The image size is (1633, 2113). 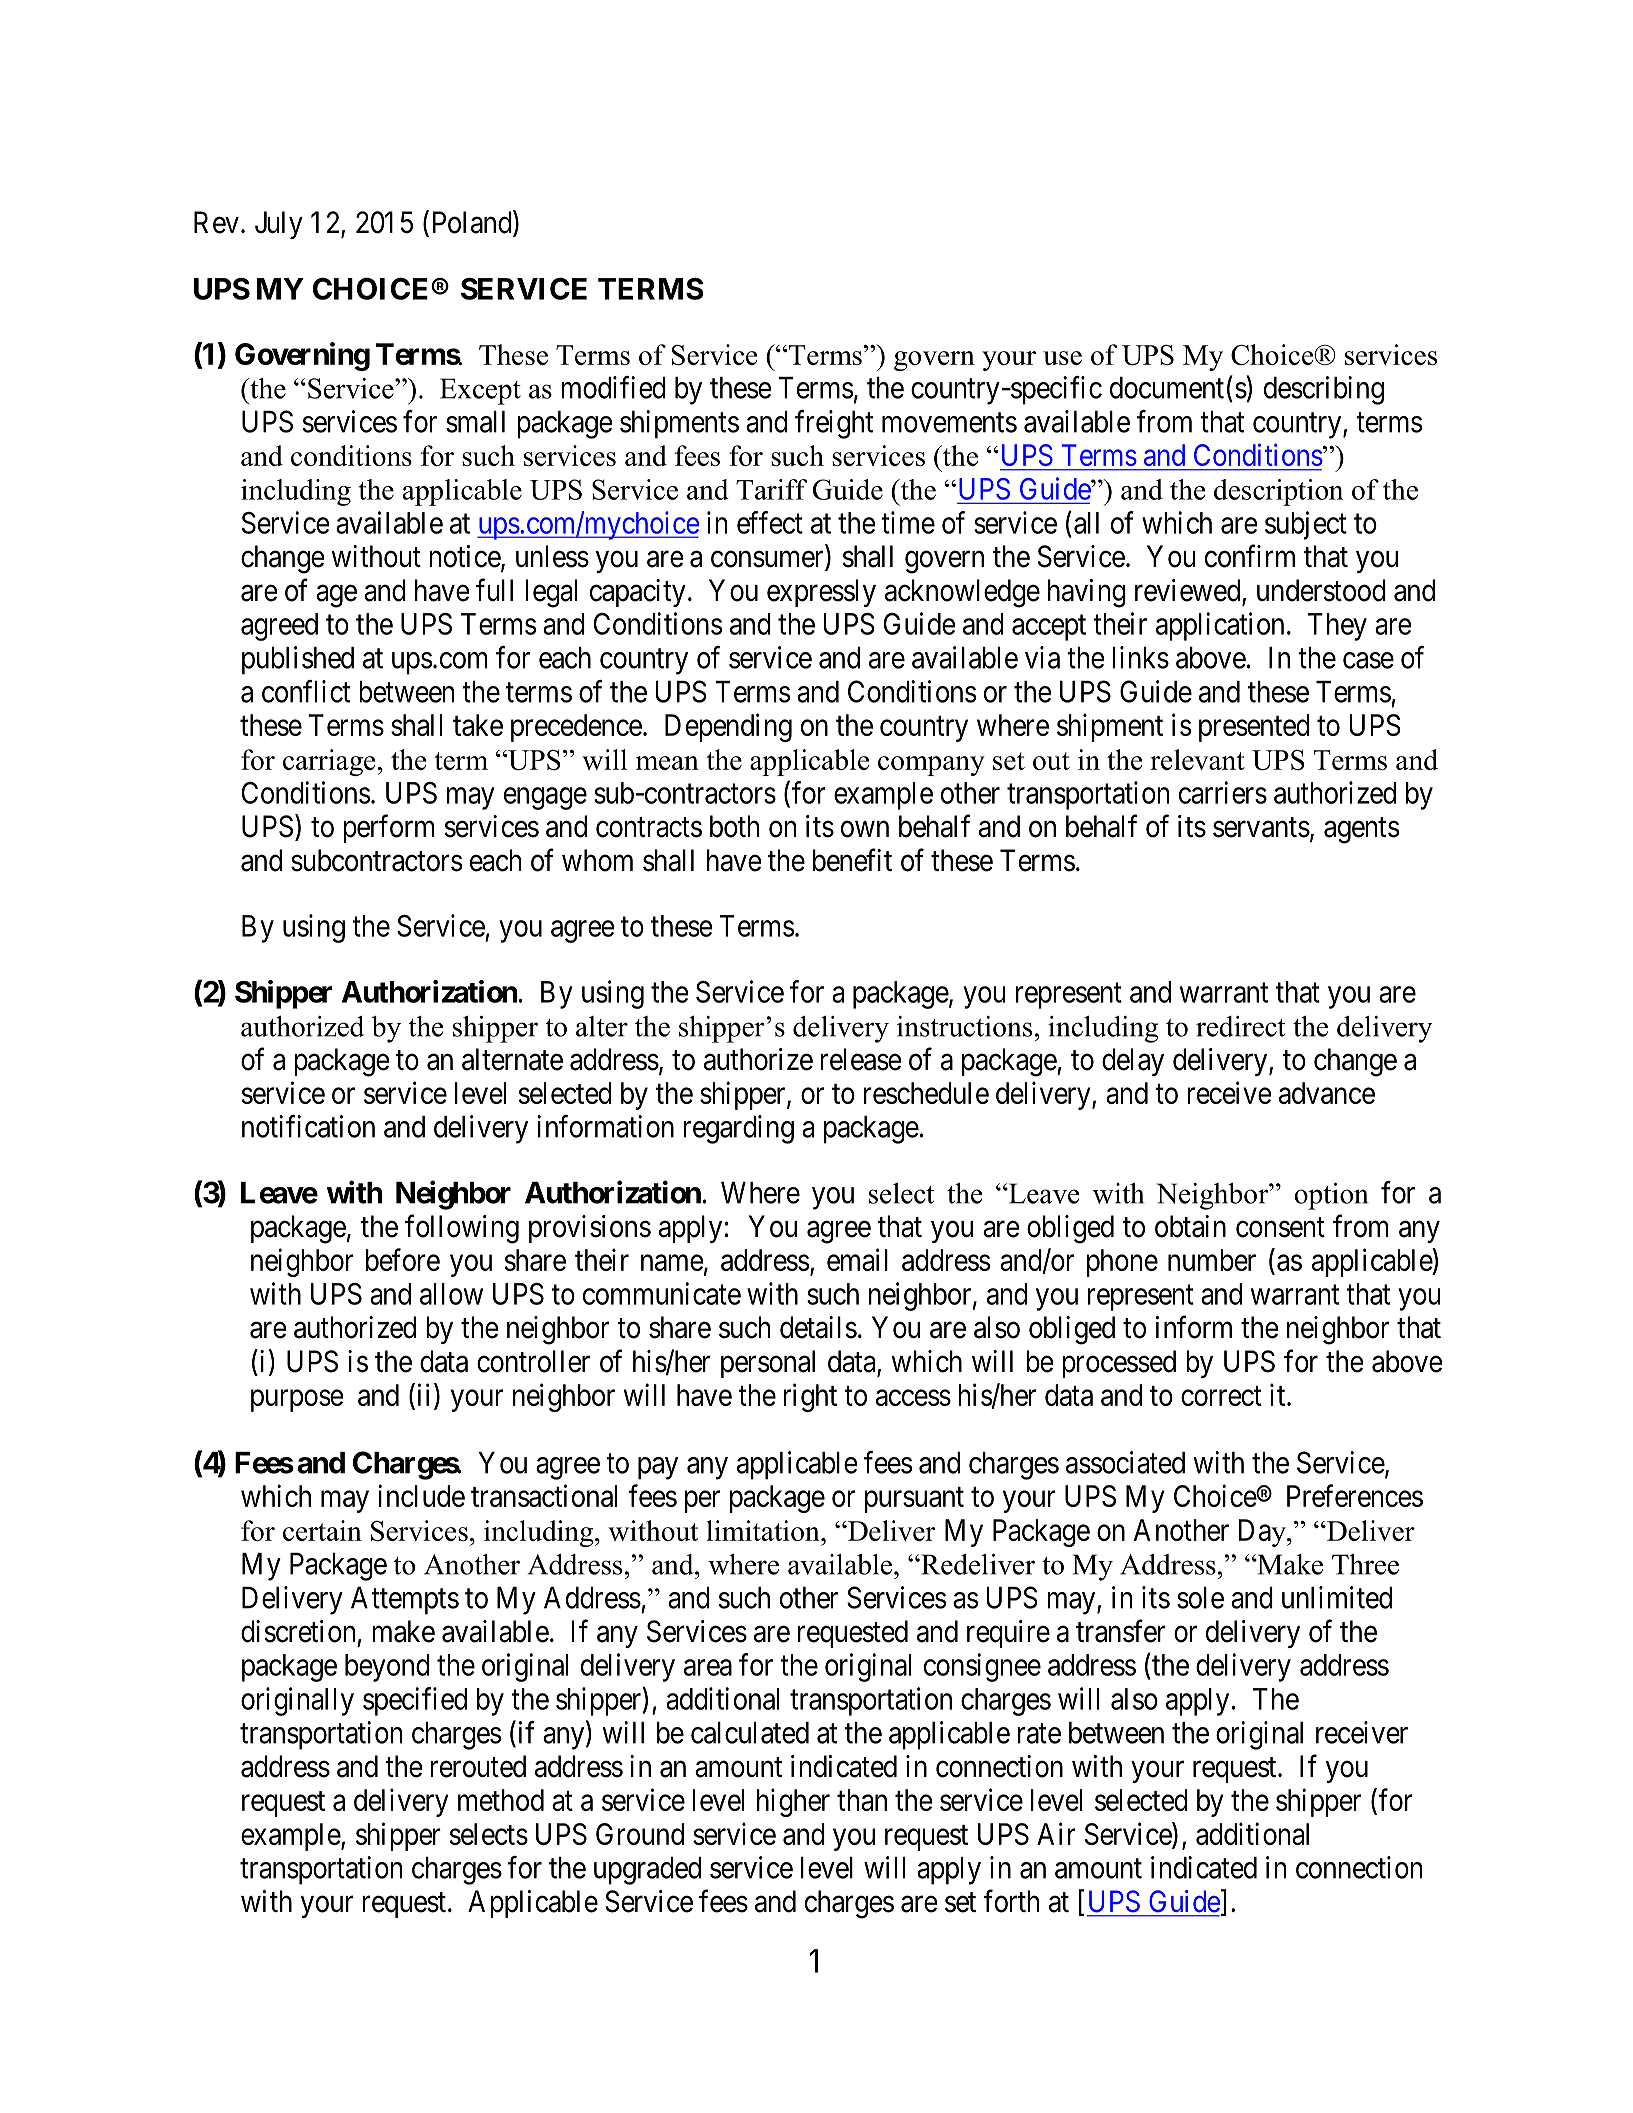 What do you see at coordinates (1324, 390) in the image?
I see `describing` at bounding box center [1324, 390].
